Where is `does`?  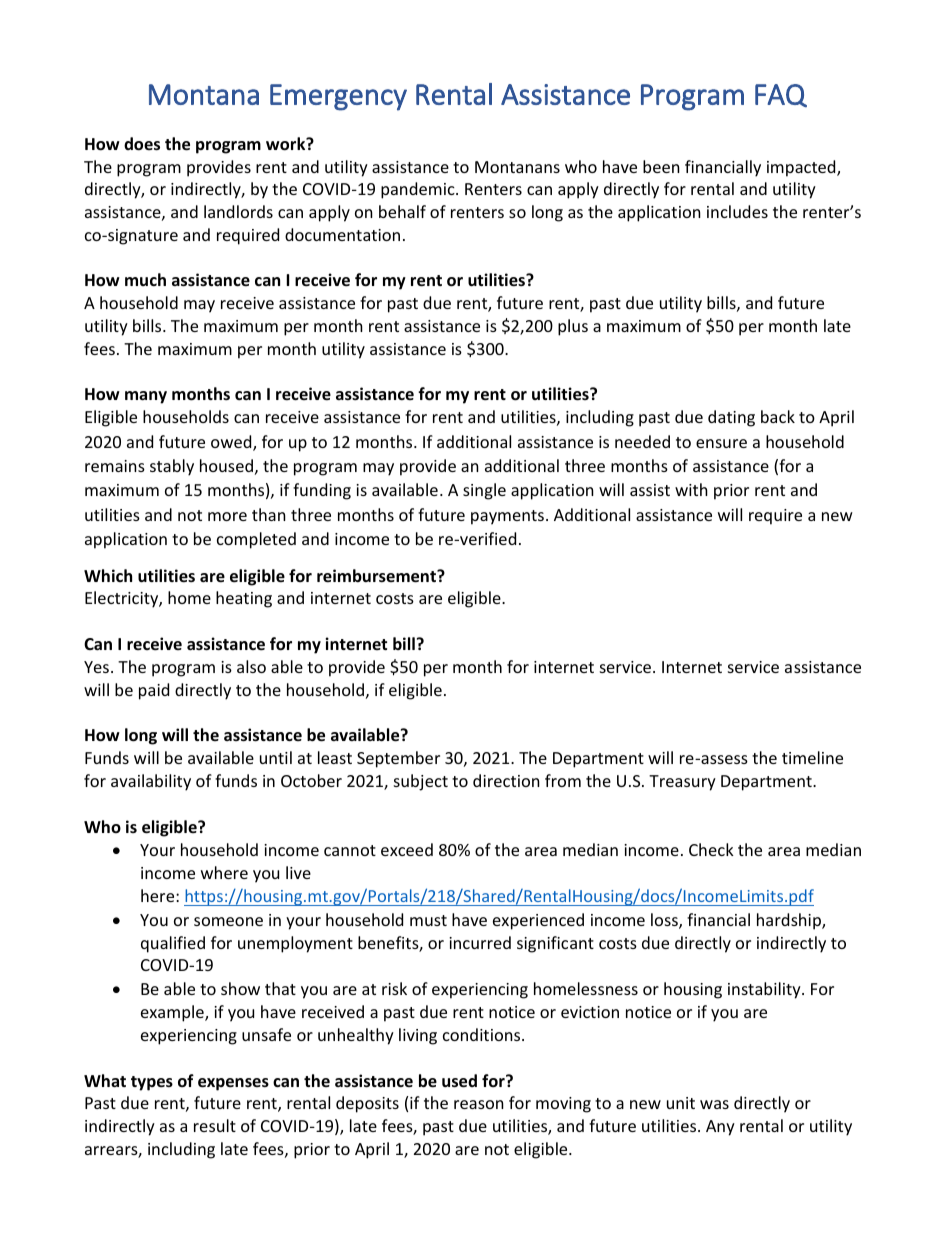
does is located at coordinates (142, 144).
